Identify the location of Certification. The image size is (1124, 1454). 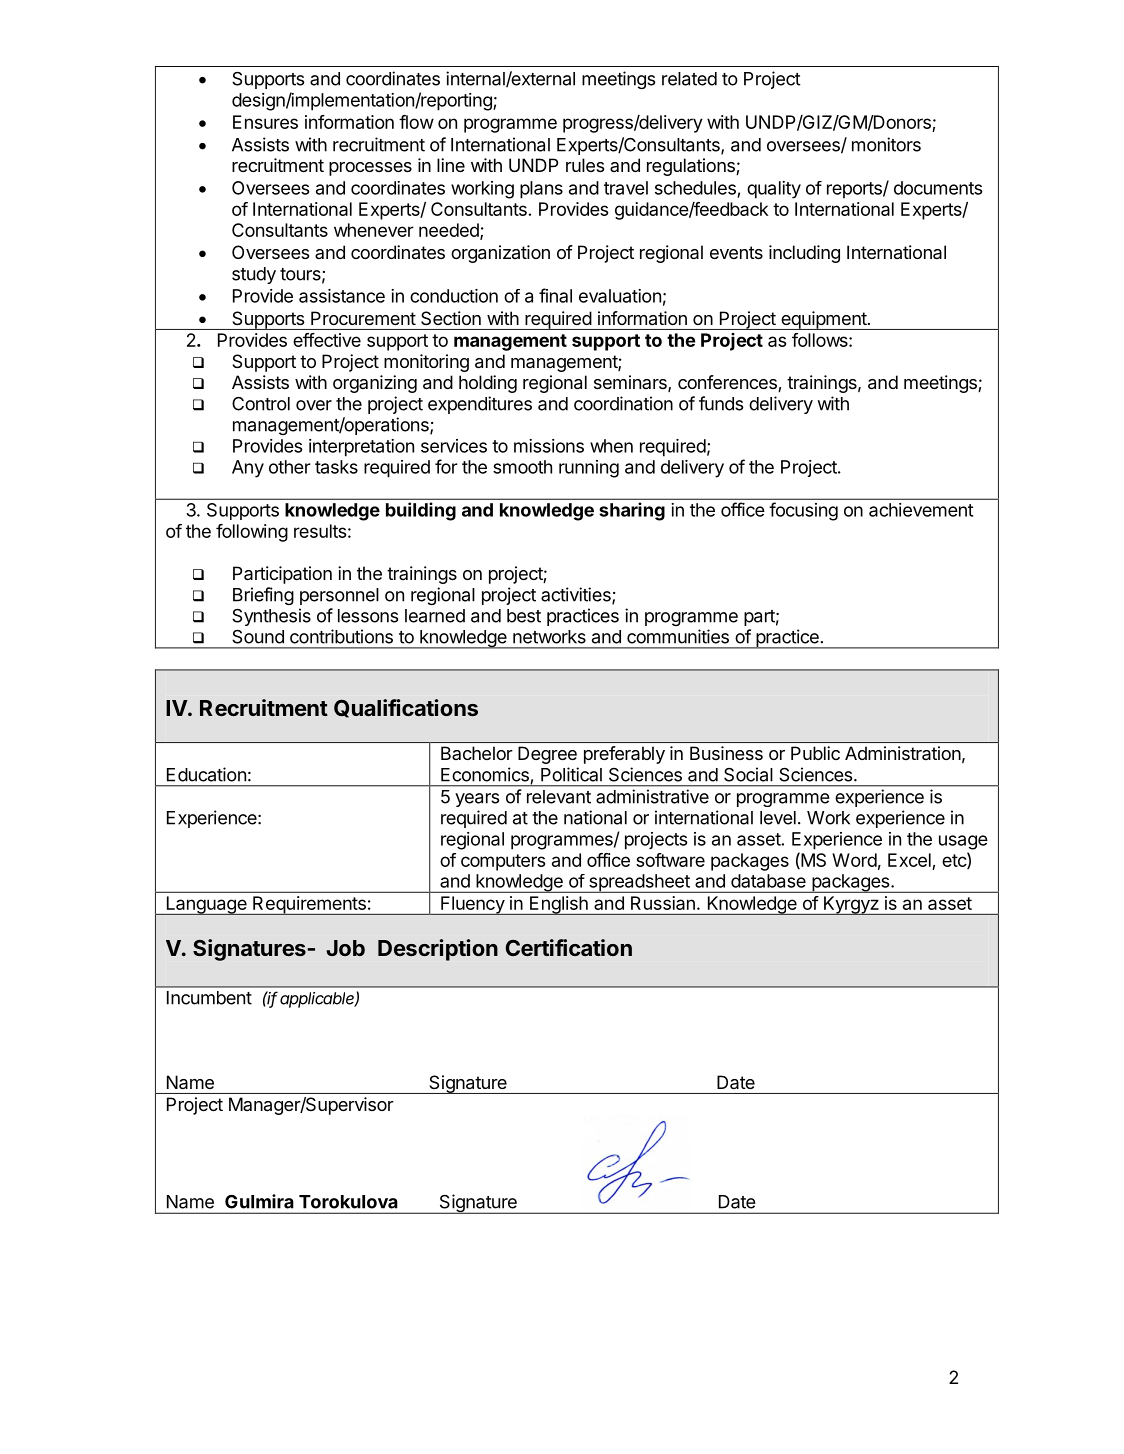
(569, 947).
